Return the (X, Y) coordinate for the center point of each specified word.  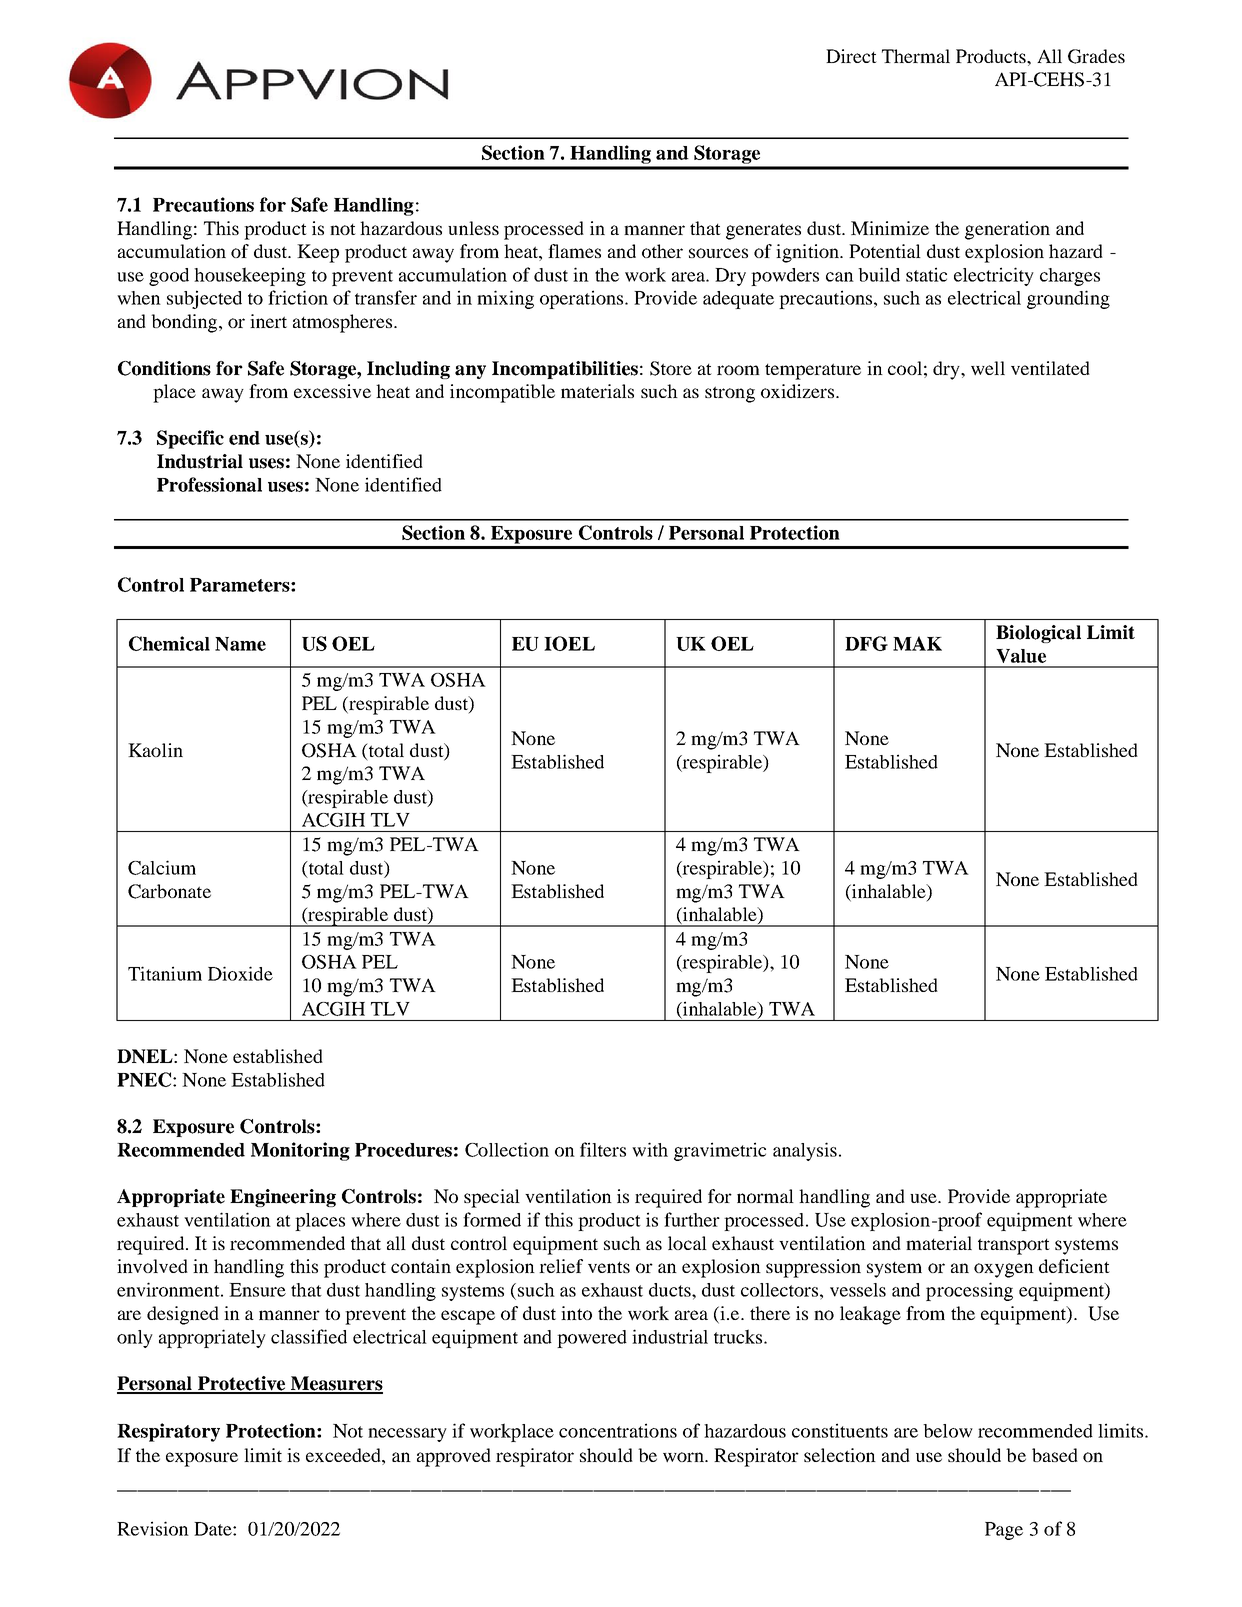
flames (574, 251)
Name (240, 644)
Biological (1038, 634)
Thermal (916, 56)
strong (730, 394)
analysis (805, 1151)
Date (214, 1529)
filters (603, 1149)
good (169, 277)
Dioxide (240, 973)
